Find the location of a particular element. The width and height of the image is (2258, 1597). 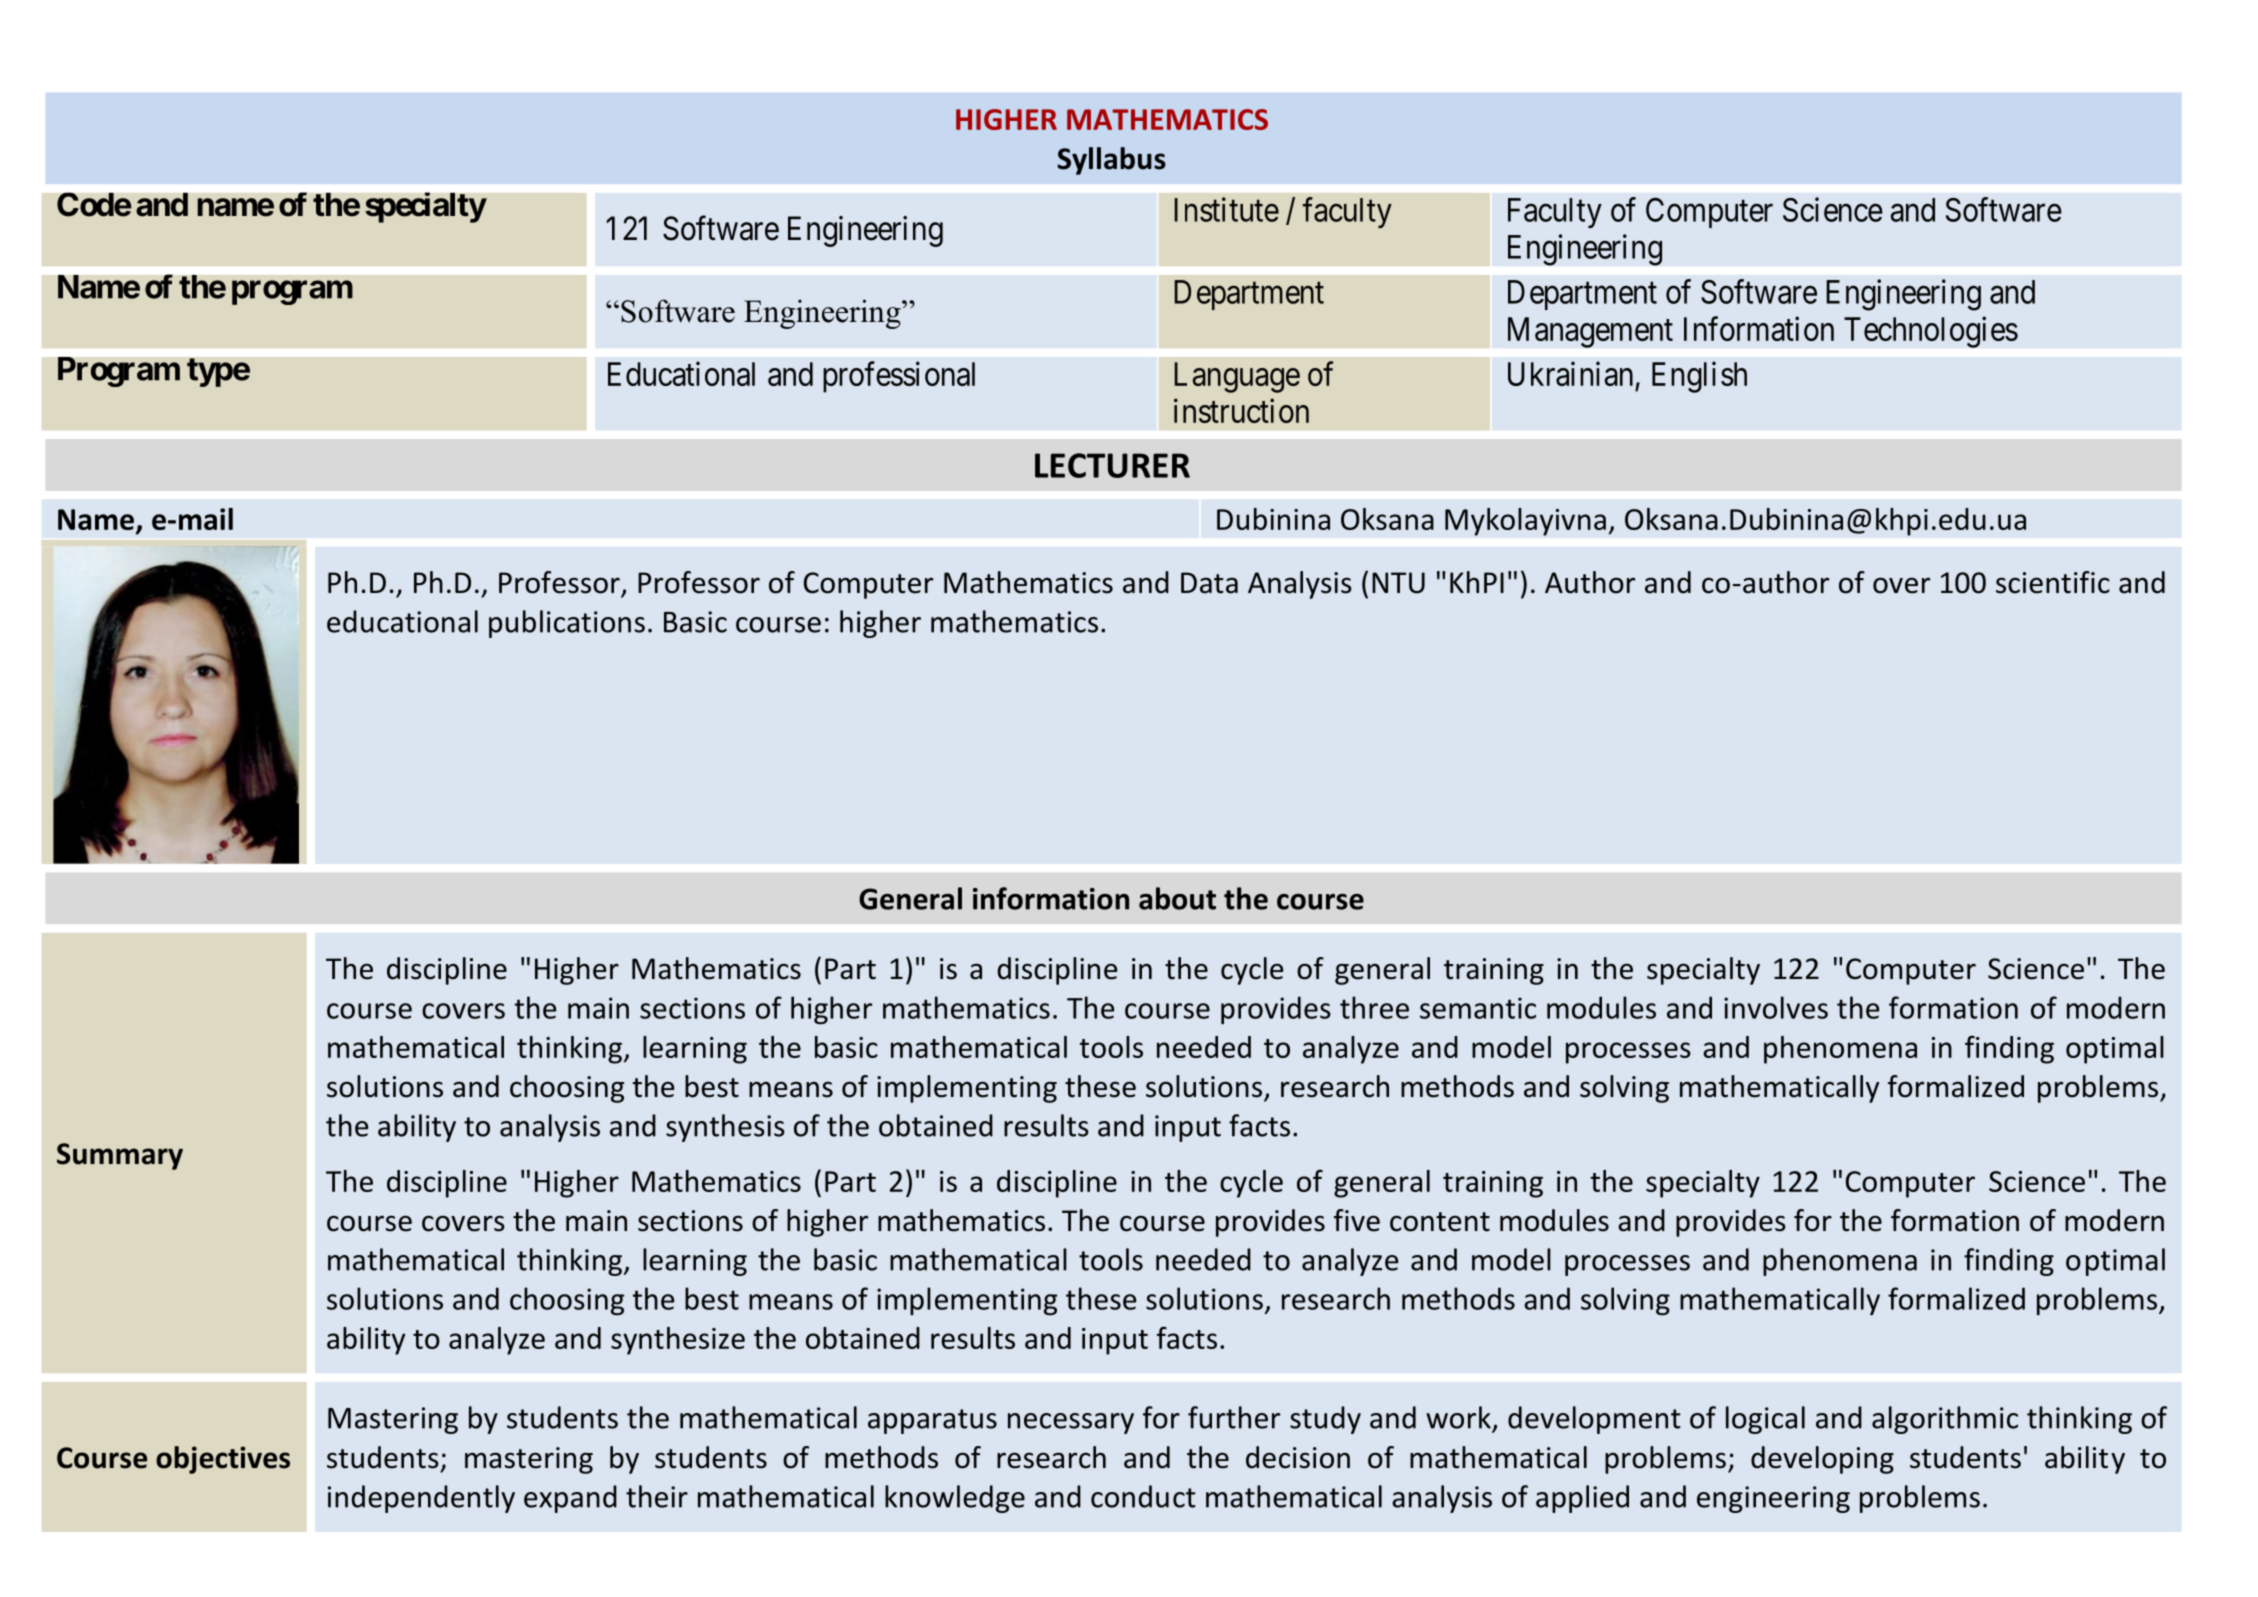

Data is located at coordinates (1209, 583).
